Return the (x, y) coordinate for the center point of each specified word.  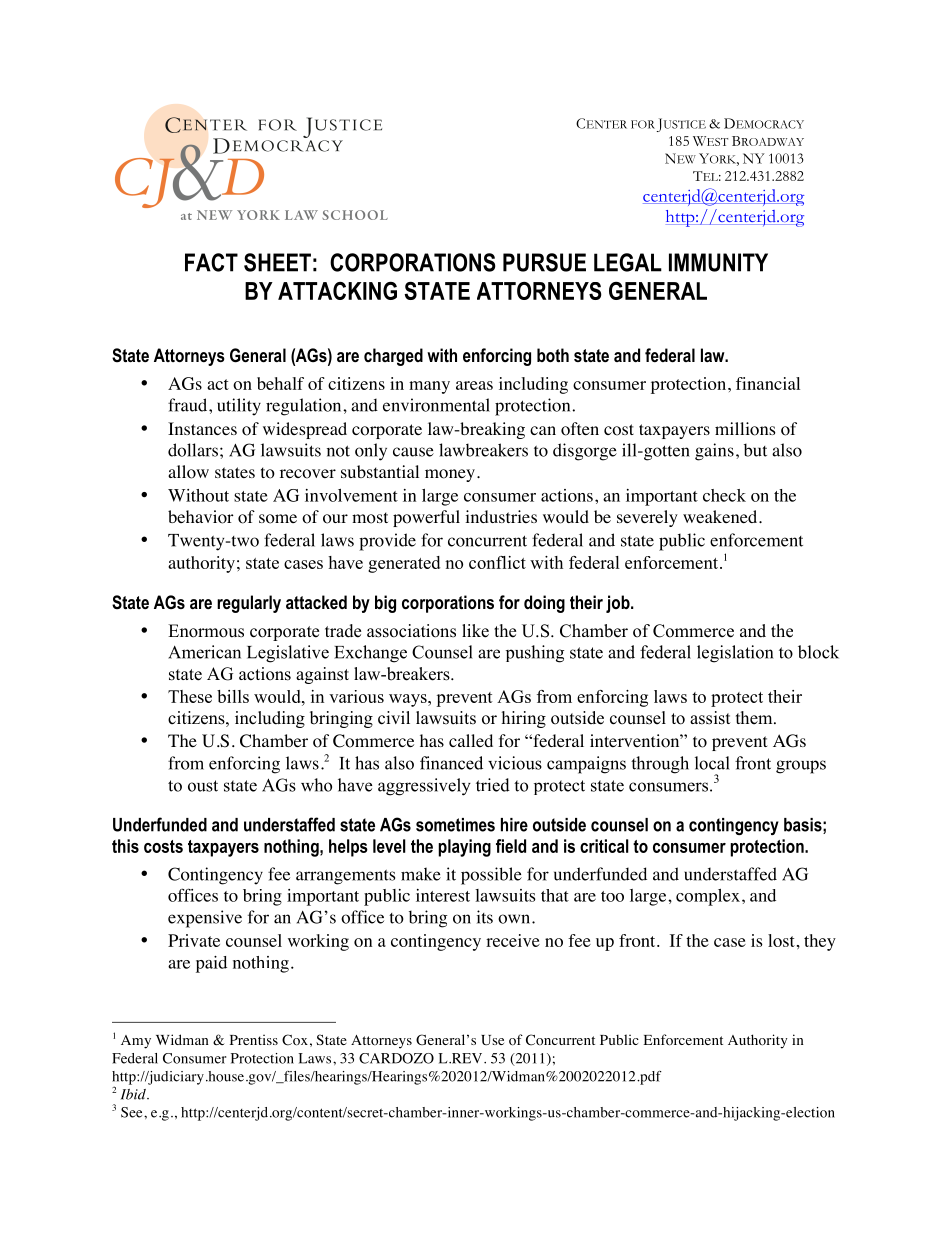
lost (781, 940)
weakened (721, 516)
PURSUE (544, 262)
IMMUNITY (718, 262)
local (712, 763)
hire (514, 825)
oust (203, 786)
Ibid (134, 1094)
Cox (295, 1040)
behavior (201, 517)
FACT (211, 262)
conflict (497, 562)
